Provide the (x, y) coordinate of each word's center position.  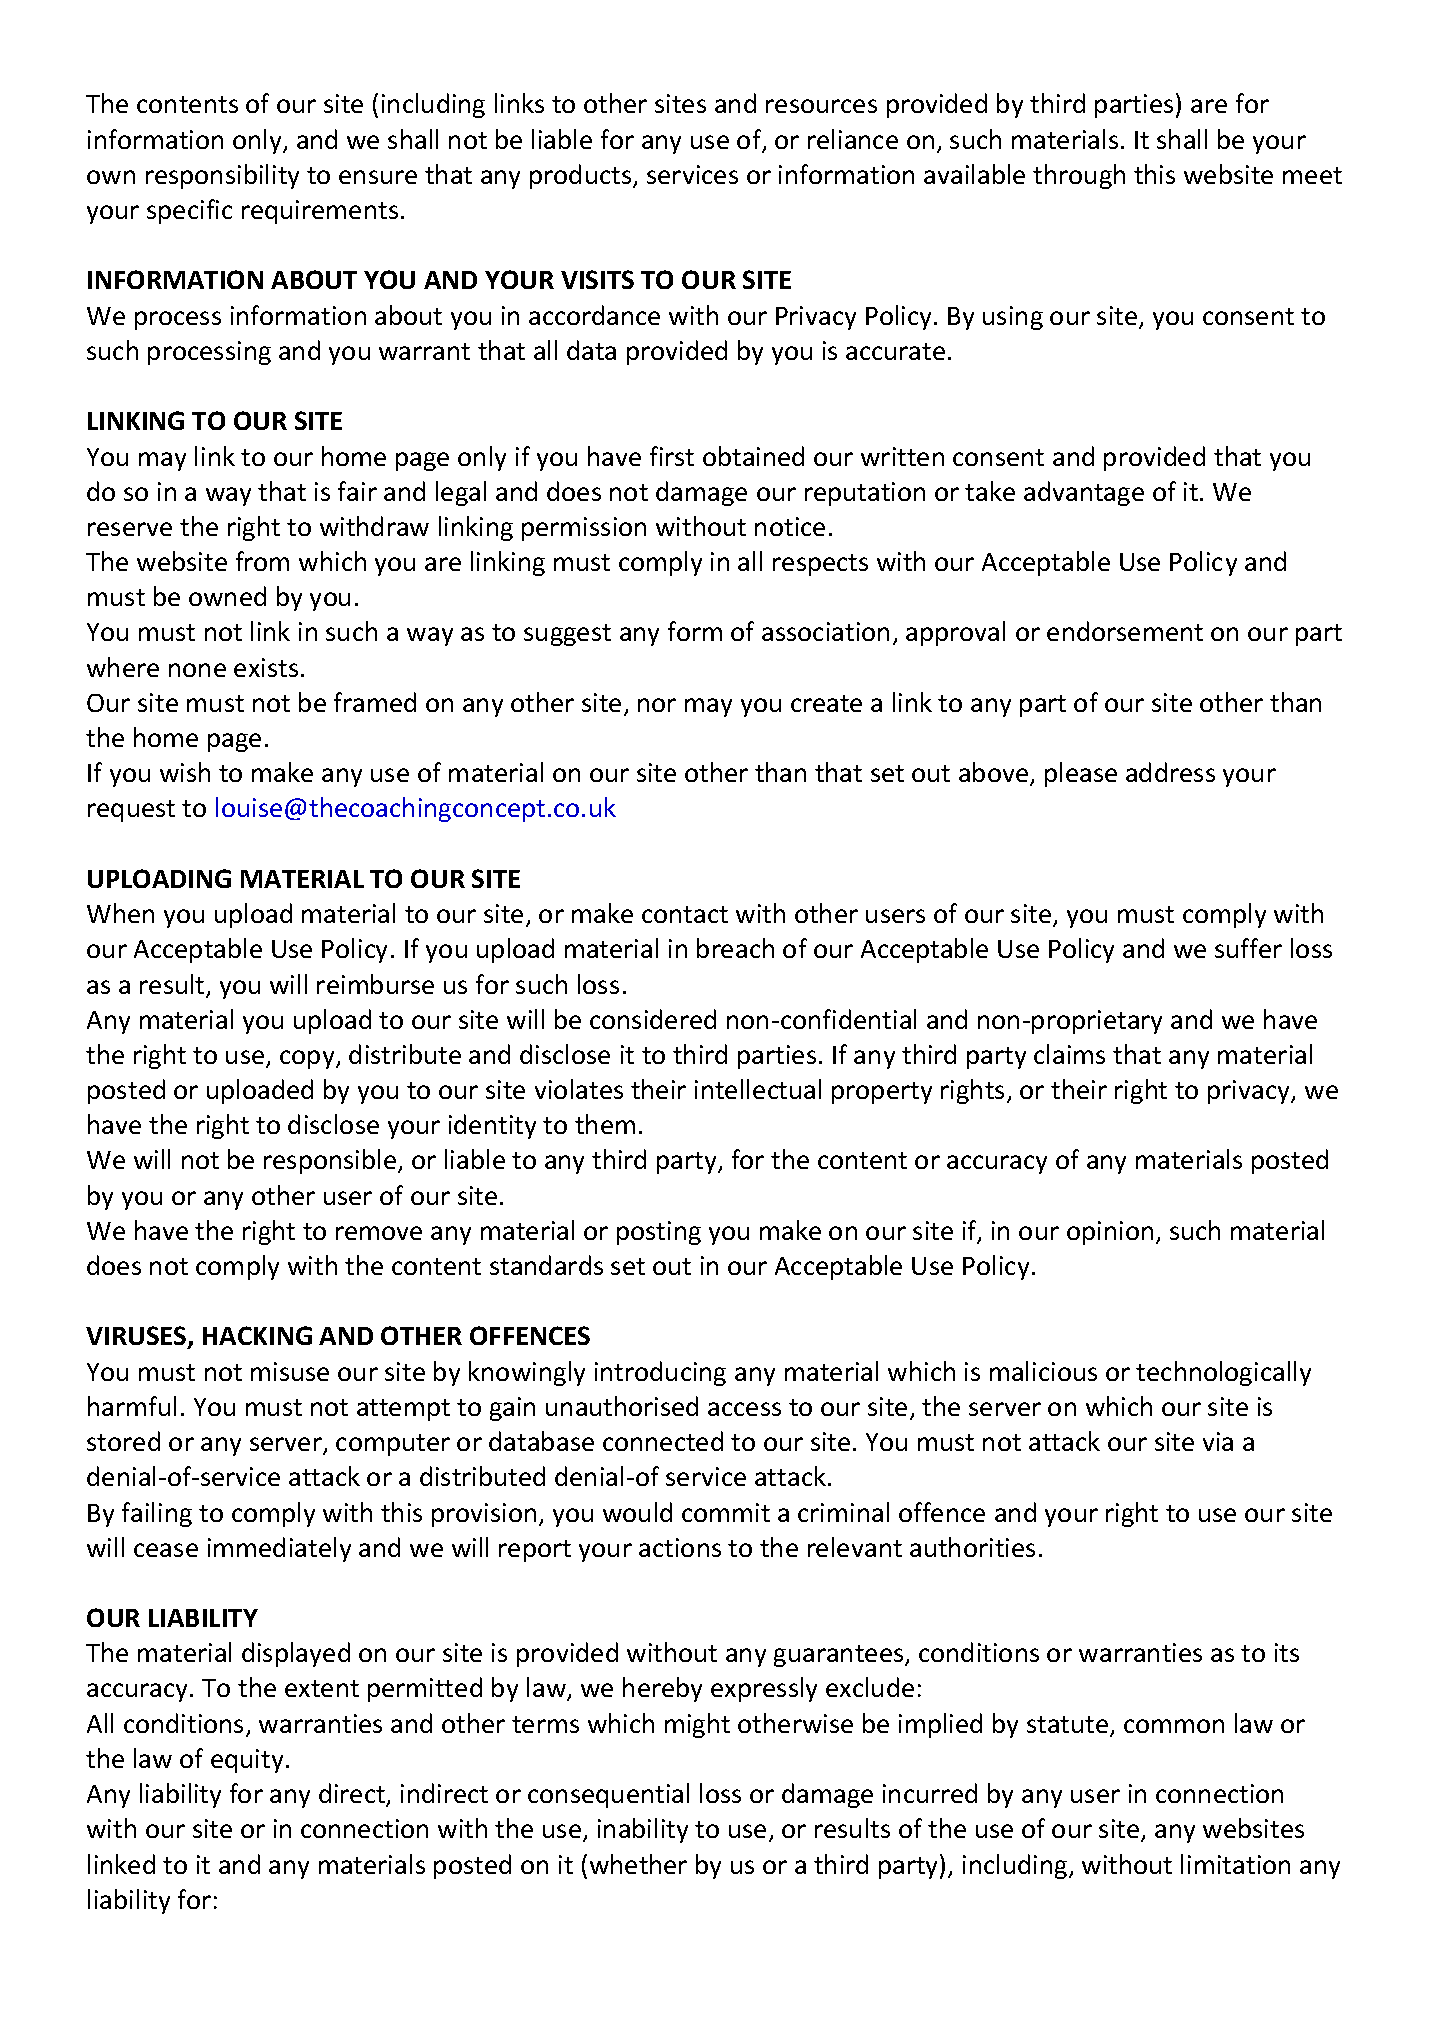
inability (643, 1830)
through (1079, 176)
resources (821, 106)
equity (247, 1761)
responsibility (222, 176)
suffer (1248, 948)
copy (308, 1059)
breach (735, 948)
